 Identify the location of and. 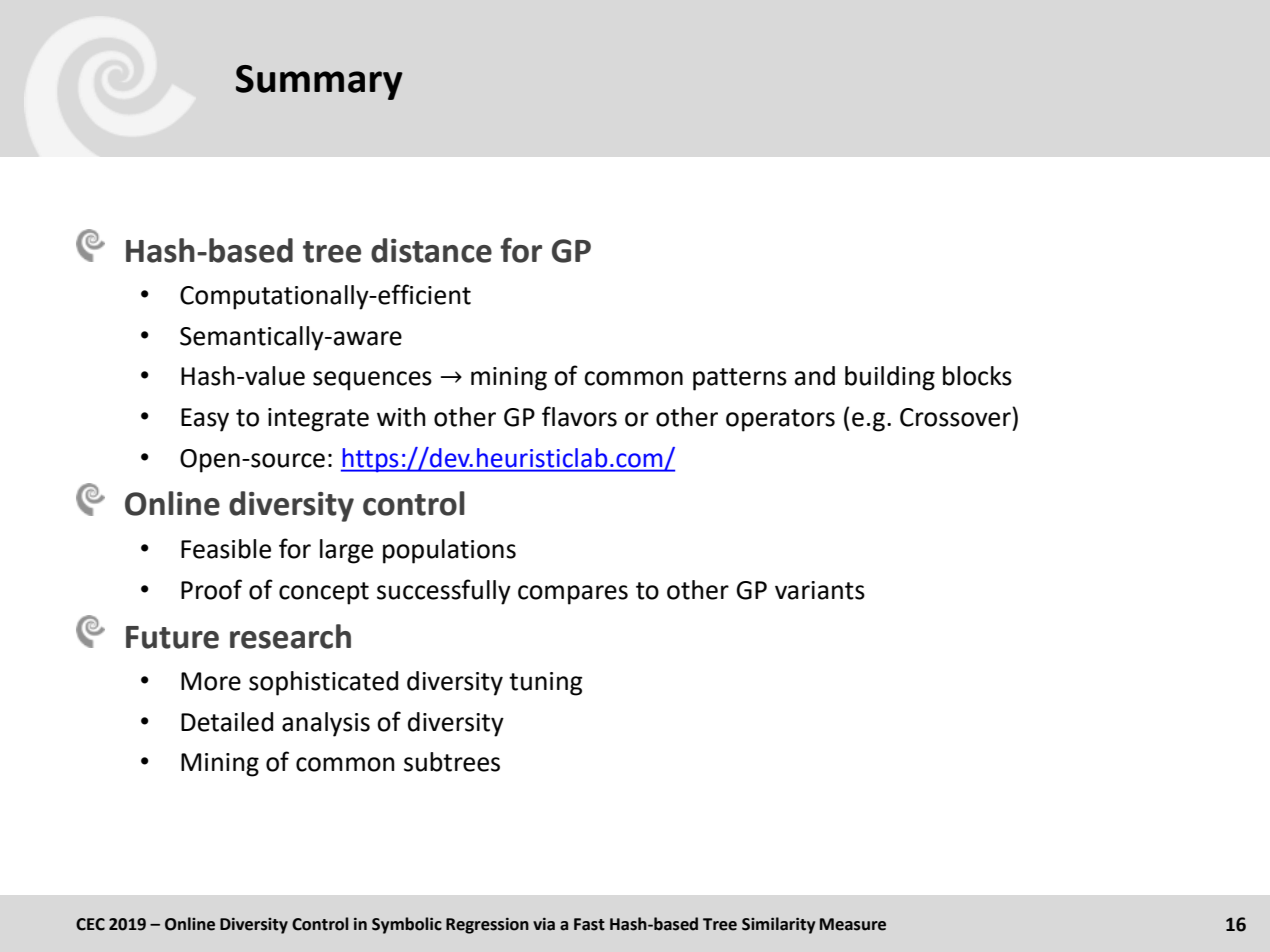
(815, 376).
